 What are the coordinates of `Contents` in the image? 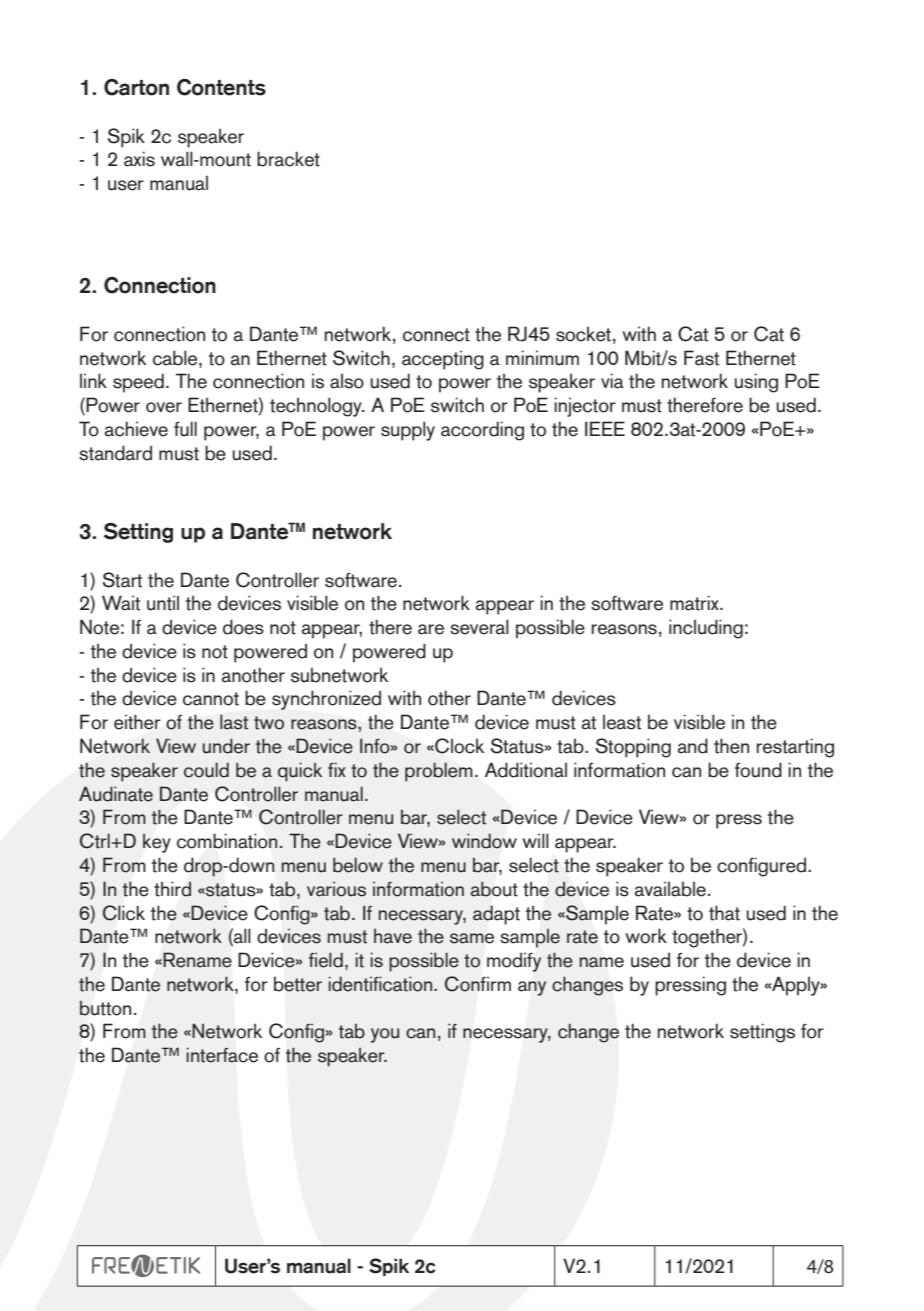 It's located at (221, 87).
